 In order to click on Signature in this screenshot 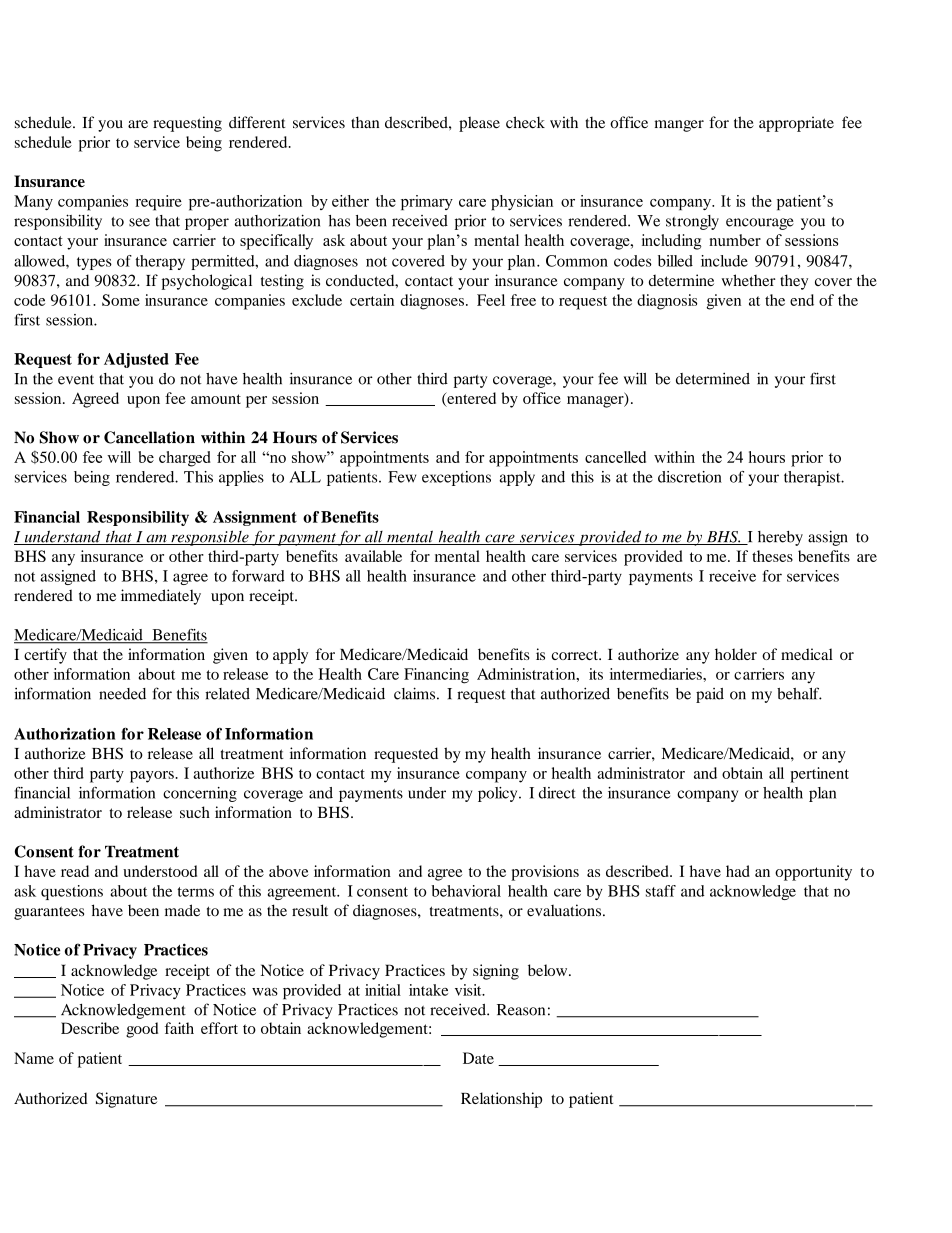, I will do `click(126, 1100)`.
